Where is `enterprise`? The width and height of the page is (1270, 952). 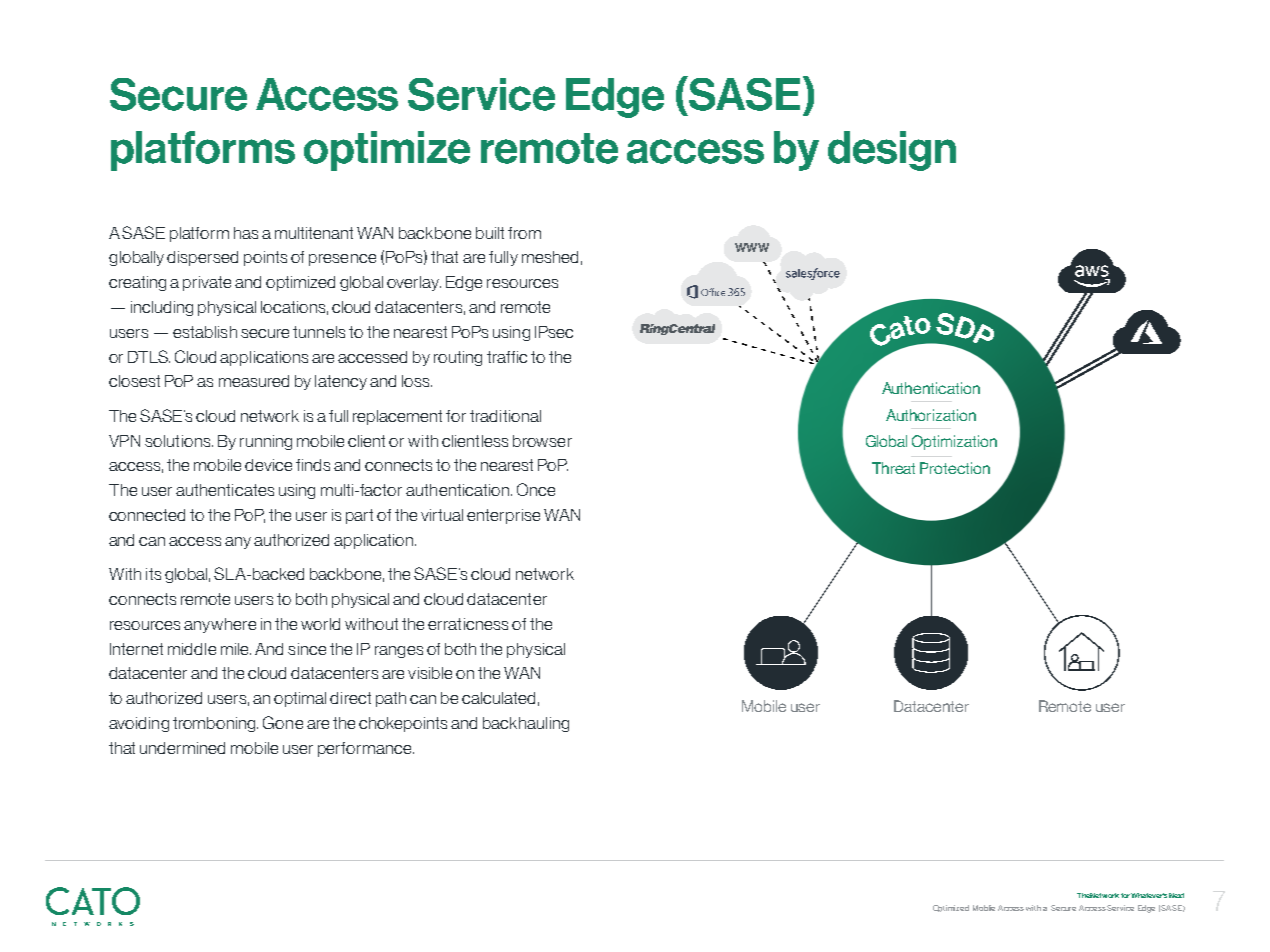 enterprise is located at coordinates (503, 516).
